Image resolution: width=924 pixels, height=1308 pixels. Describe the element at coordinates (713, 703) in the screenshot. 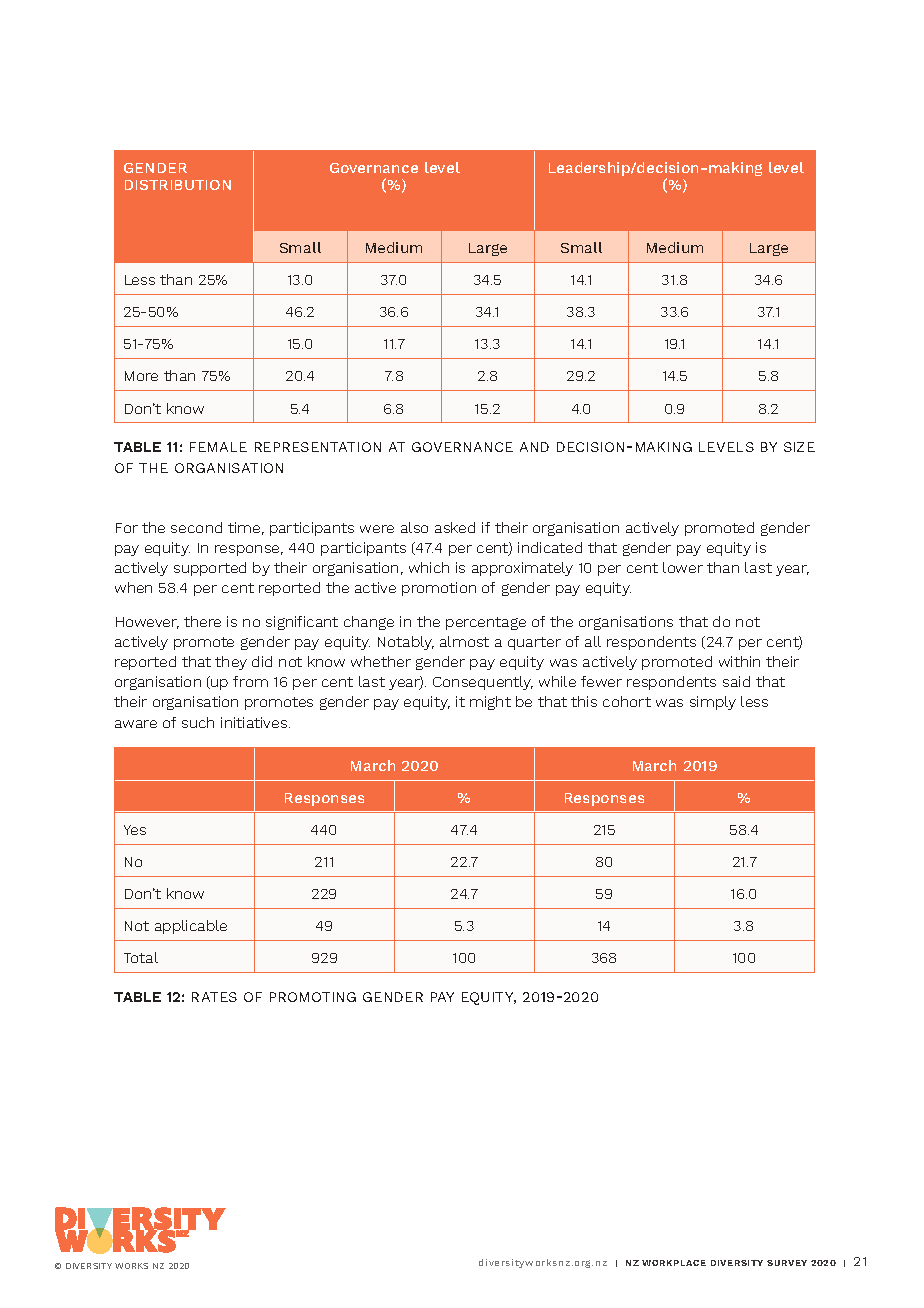

I see `simply` at that location.
